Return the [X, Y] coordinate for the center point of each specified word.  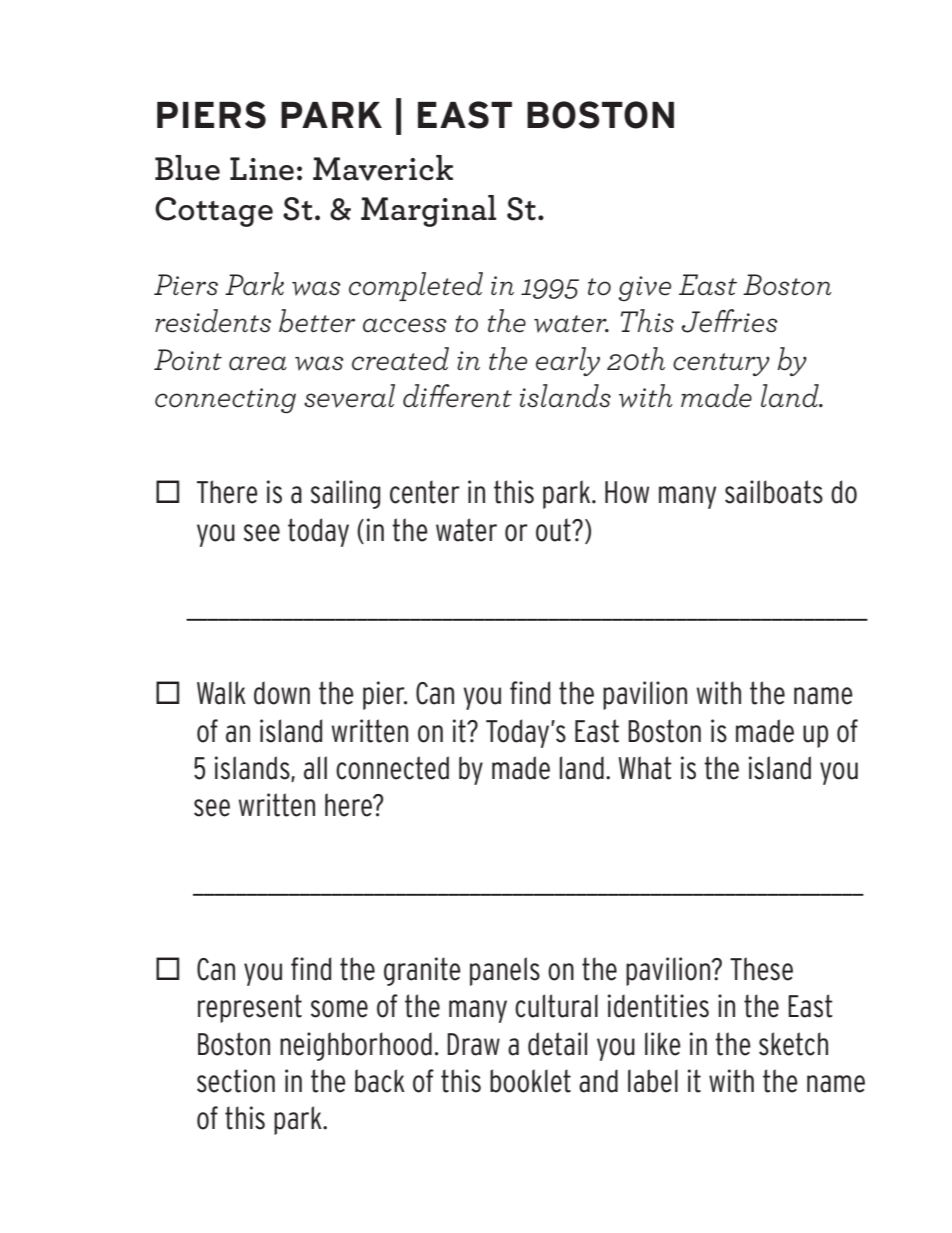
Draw [473, 1044]
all [315, 768]
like [663, 1044]
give [644, 288]
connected [392, 768]
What [645, 768]
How [627, 492]
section [236, 1081]
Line [262, 169]
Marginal [428, 211]
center [425, 492]
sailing [345, 494]
